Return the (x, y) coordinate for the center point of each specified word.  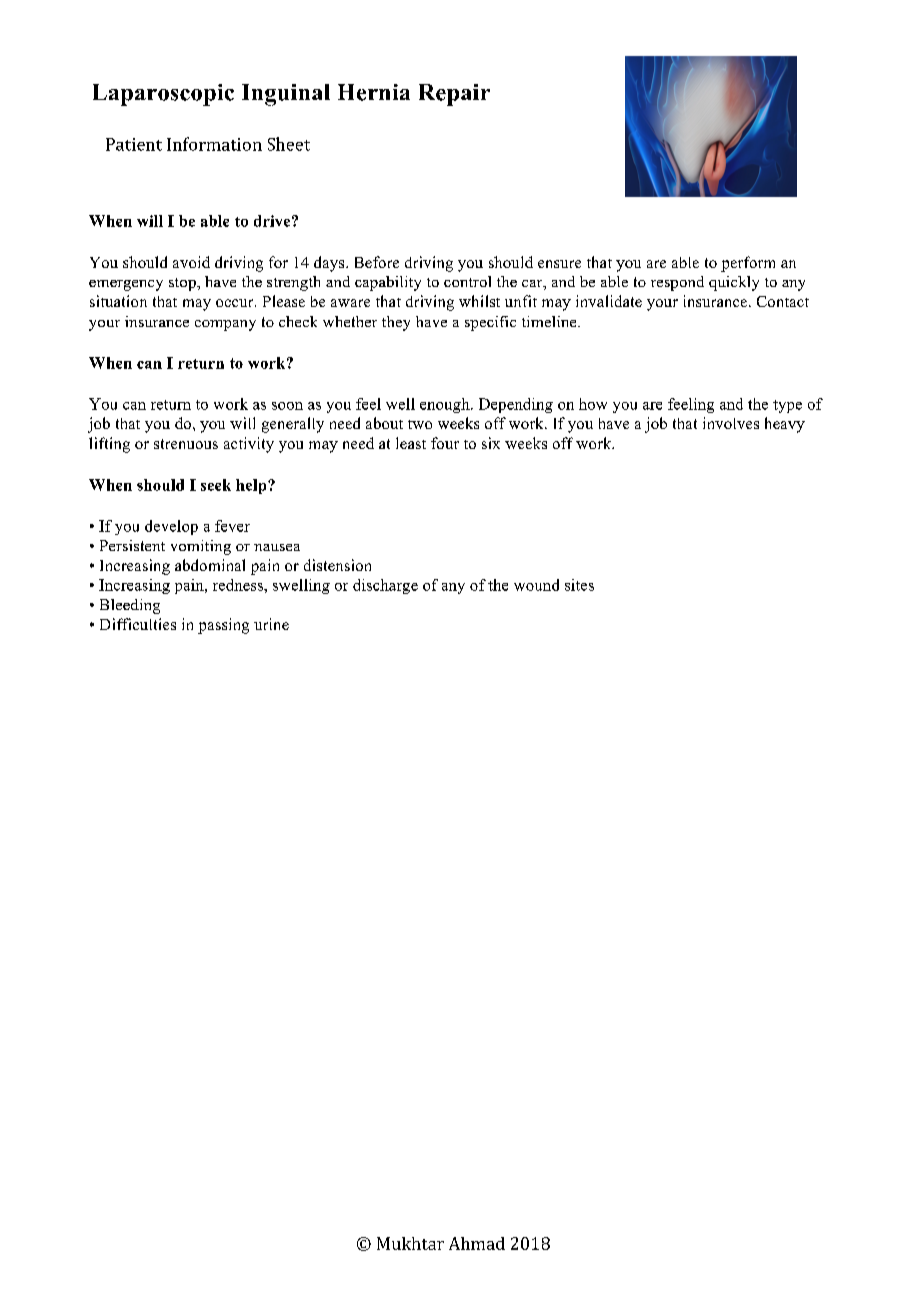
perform (748, 264)
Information (214, 144)
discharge (385, 586)
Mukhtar (410, 1243)
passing (223, 626)
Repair (454, 95)
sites (579, 585)
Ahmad (477, 1243)
